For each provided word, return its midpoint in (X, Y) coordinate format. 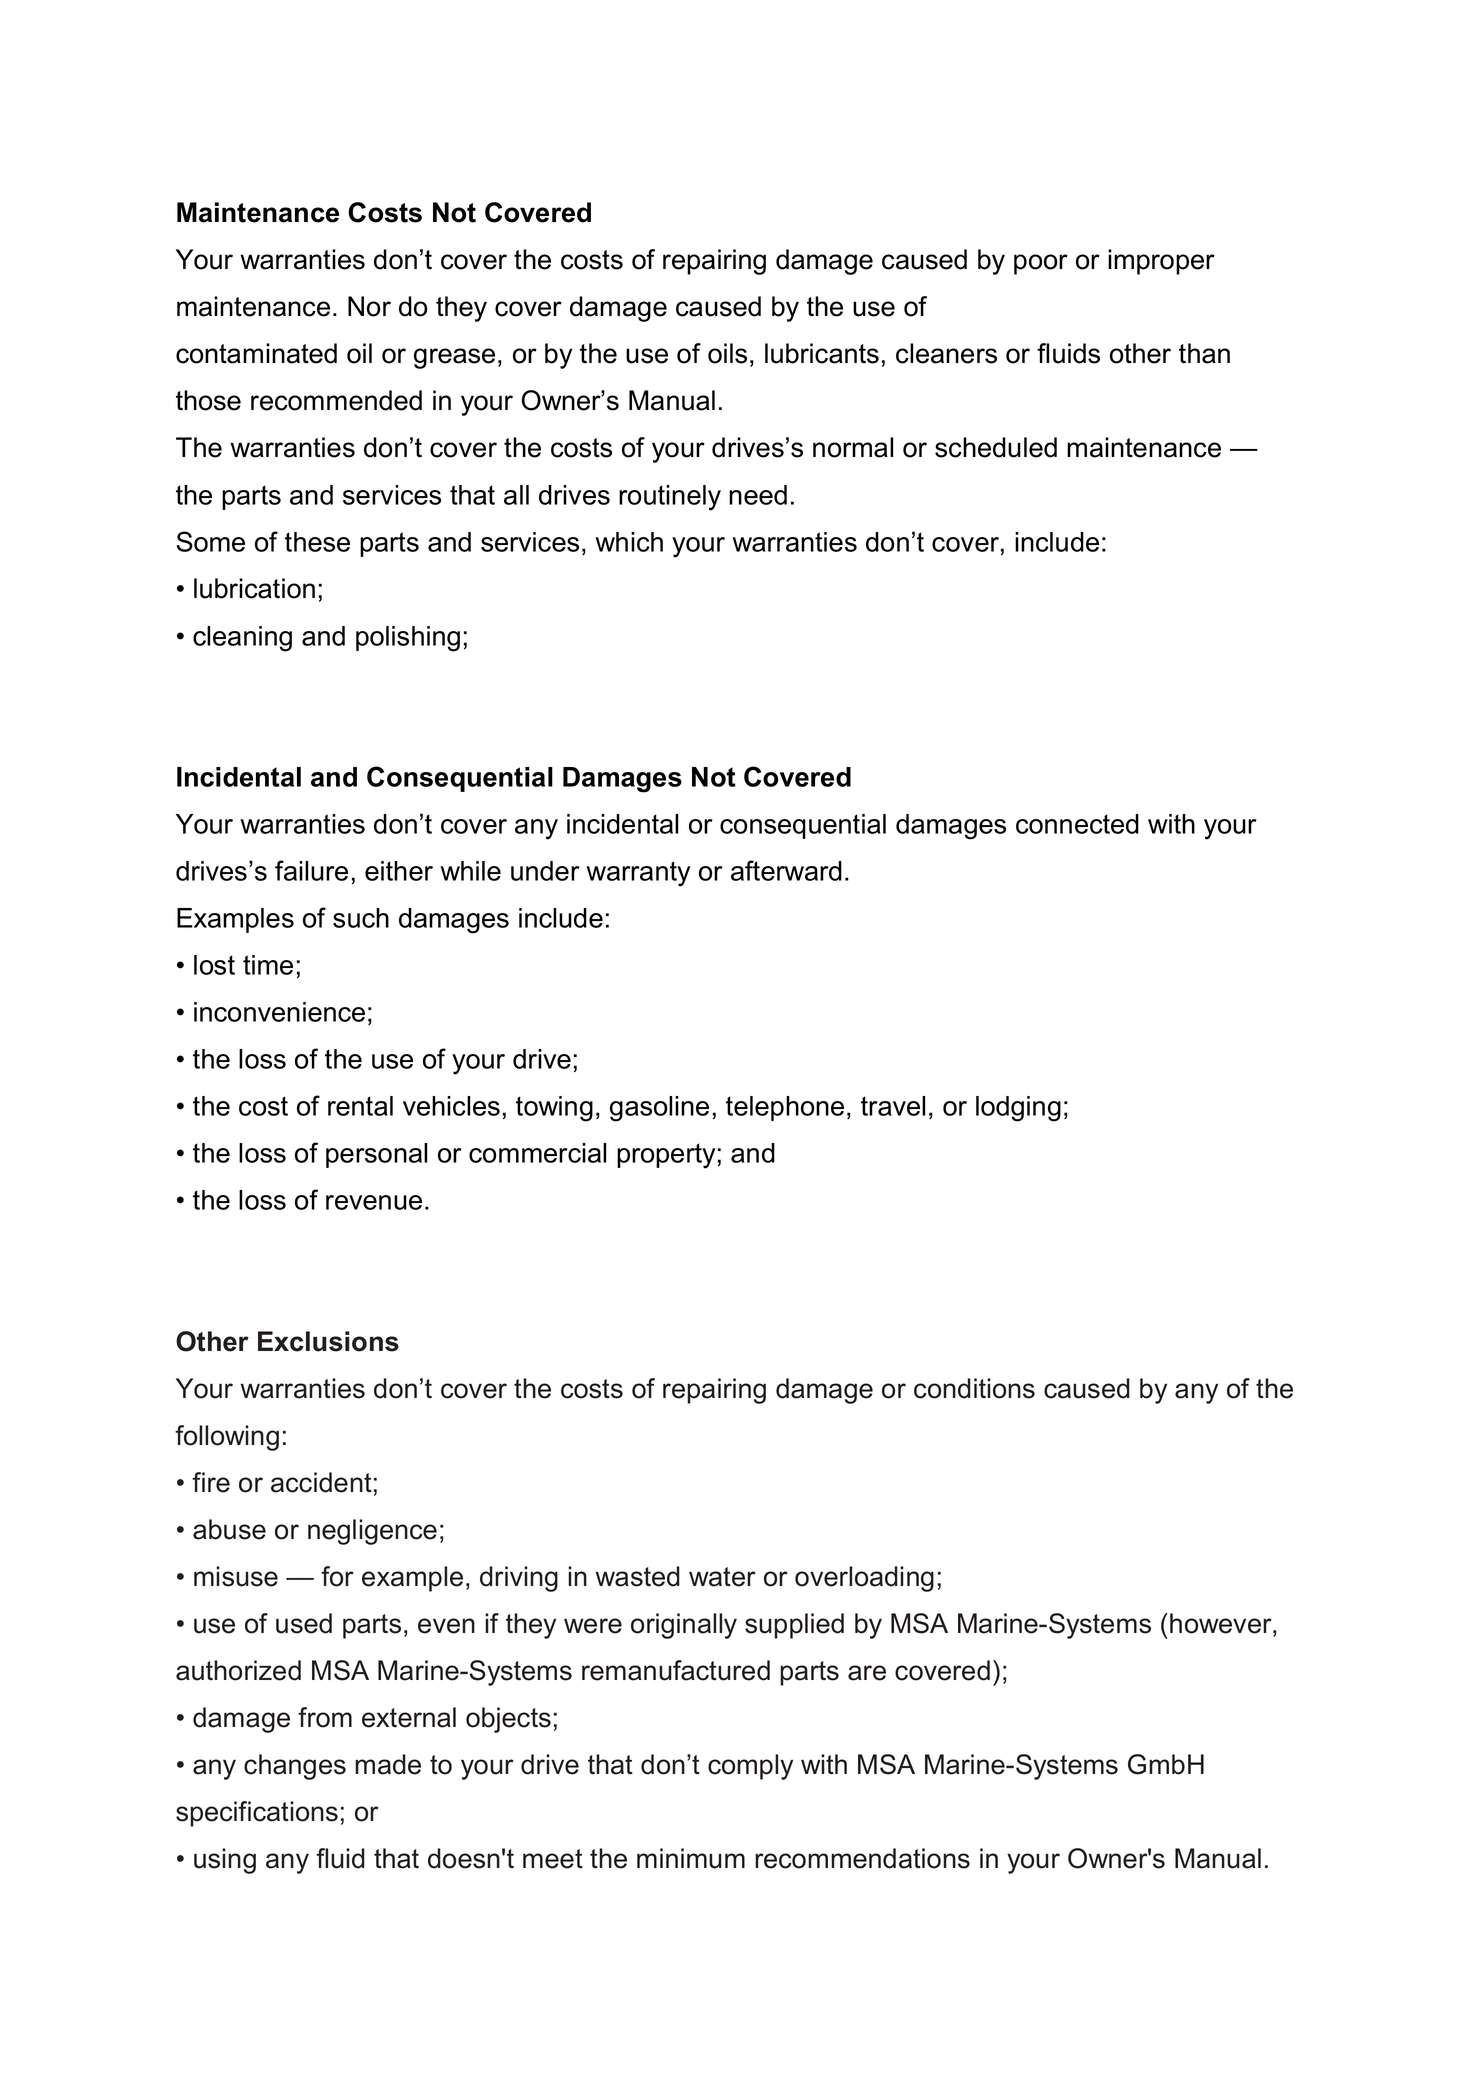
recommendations (862, 1858)
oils (727, 353)
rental (360, 1106)
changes (295, 1767)
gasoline (659, 1109)
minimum (691, 1858)
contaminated (256, 353)
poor (1041, 264)
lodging (1018, 1109)
